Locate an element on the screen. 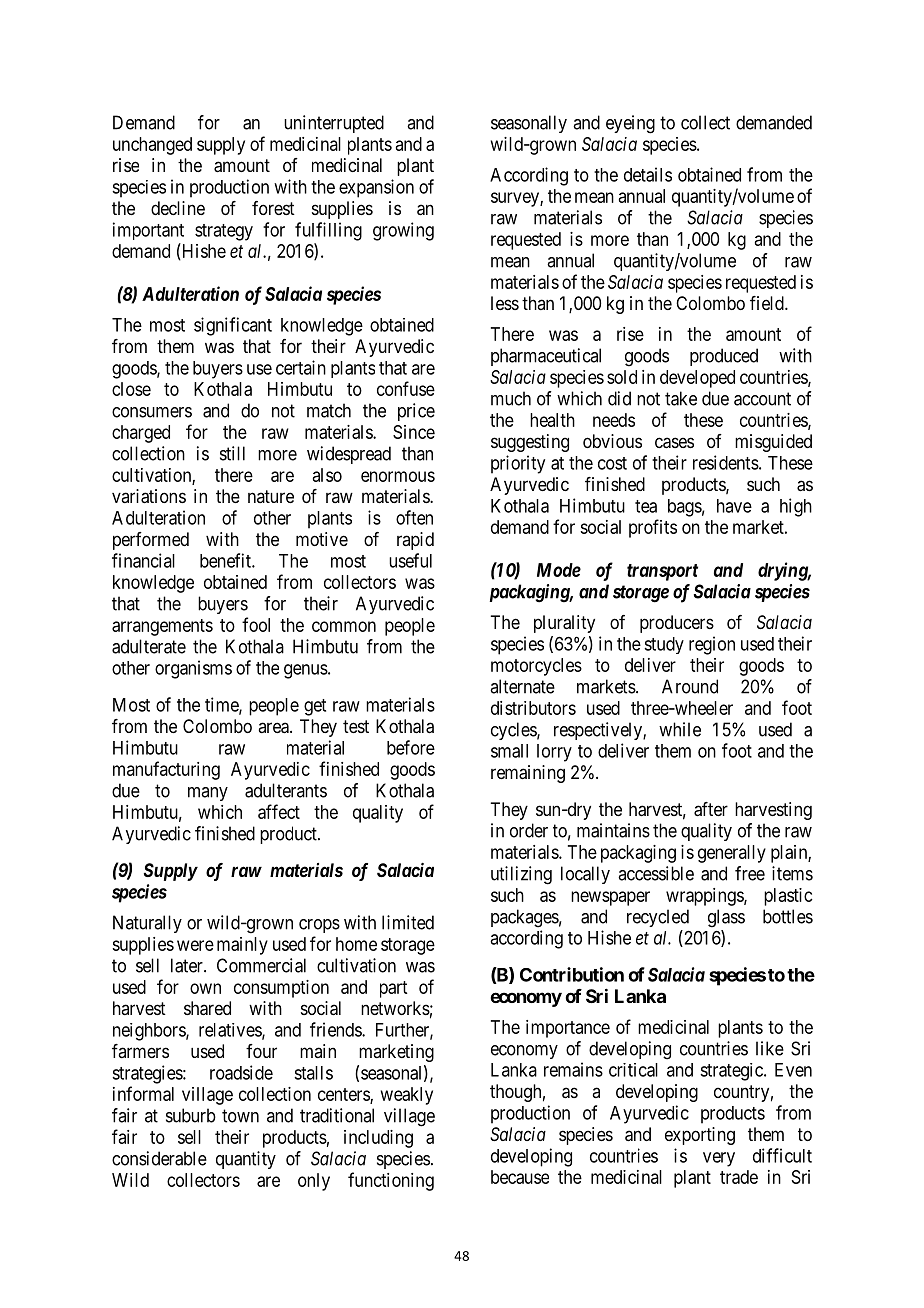  unchanged is located at coordinates (152, 146).
